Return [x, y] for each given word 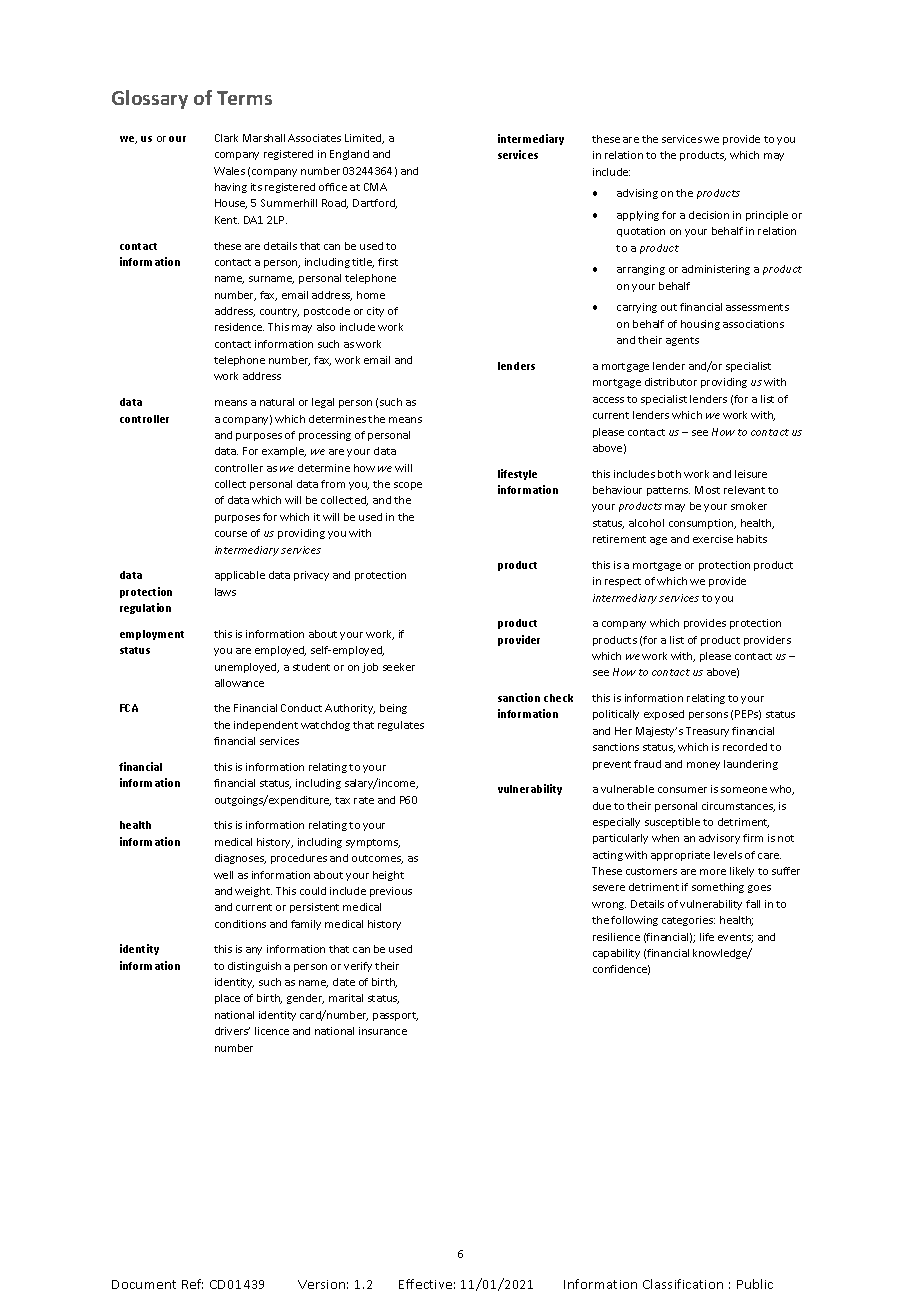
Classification [683, 1284]
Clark [226, 138]
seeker [399, 667]
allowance [239, 683]
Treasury [707, 732]
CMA [375, 187]
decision [709, 215]
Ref [192, 1284]
